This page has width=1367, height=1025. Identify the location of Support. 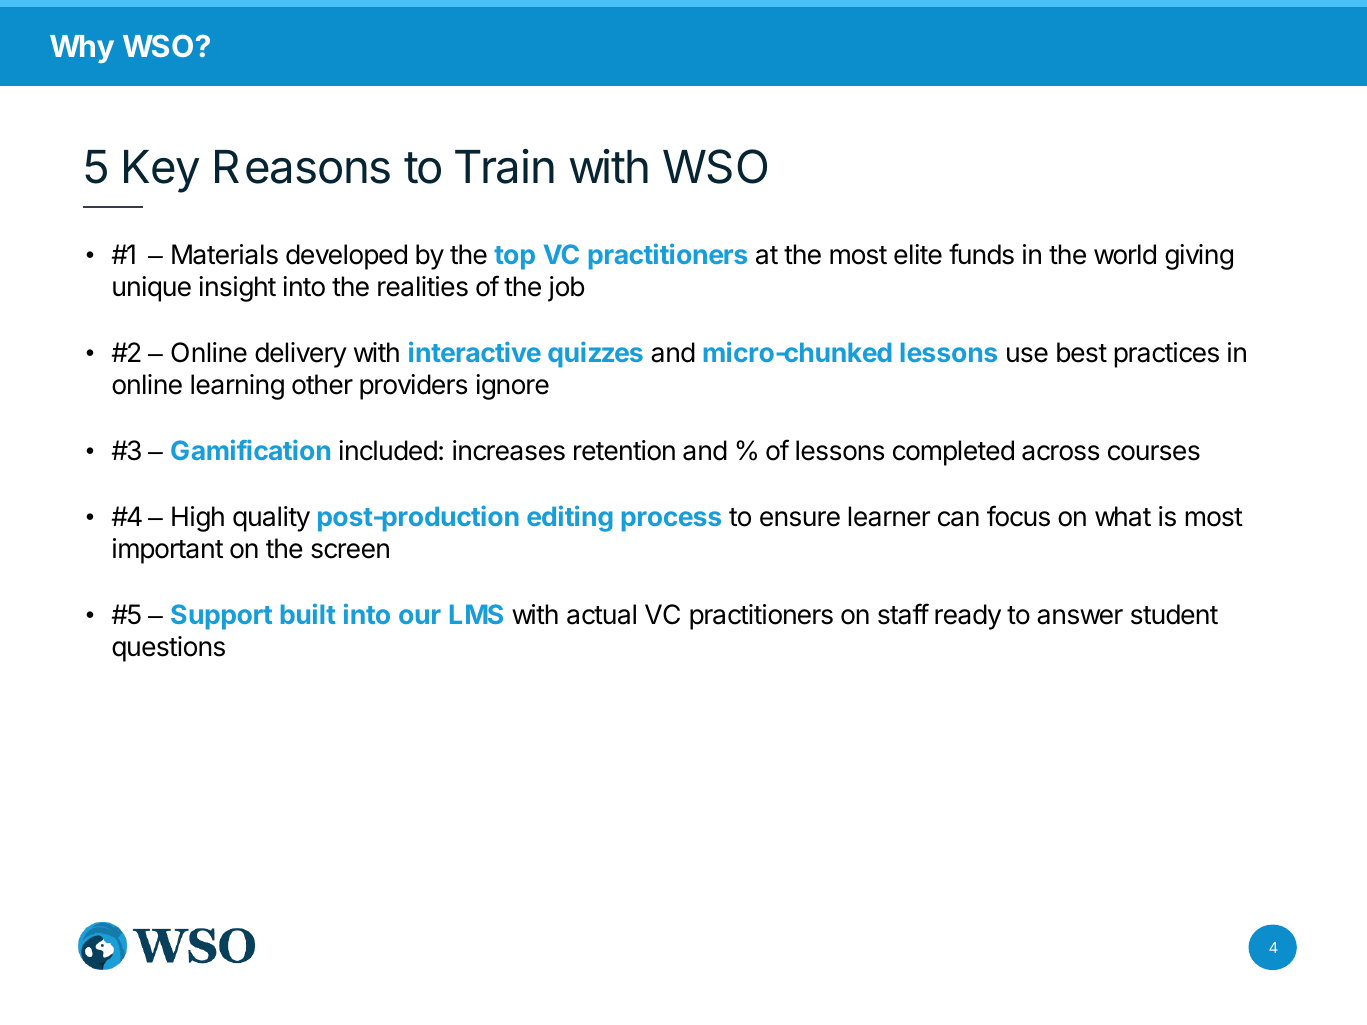
(221, 617).
